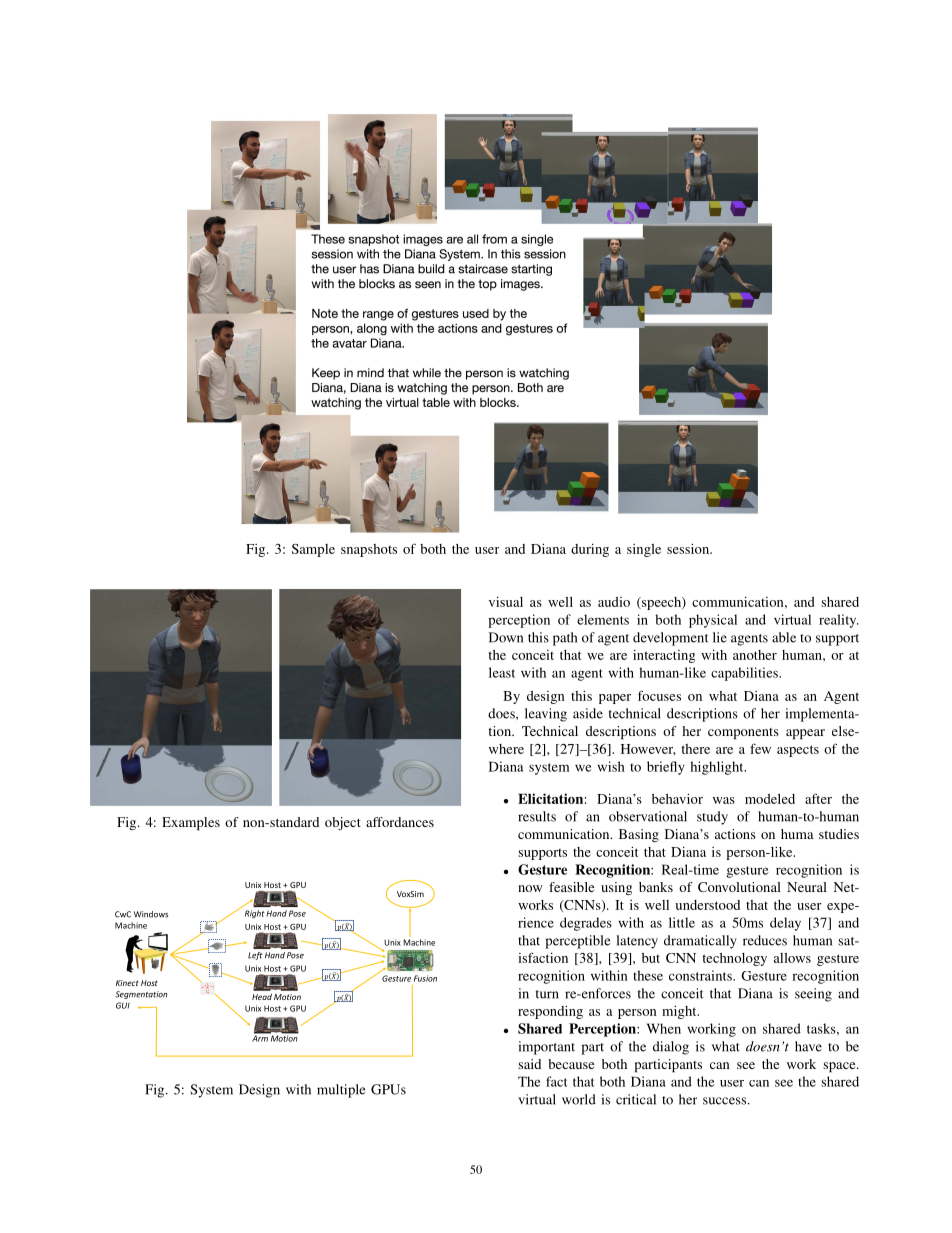  What do you see at coordinates (313, 550) in the screenshot?
I see `Sample` at bounding box center [313, 550].
